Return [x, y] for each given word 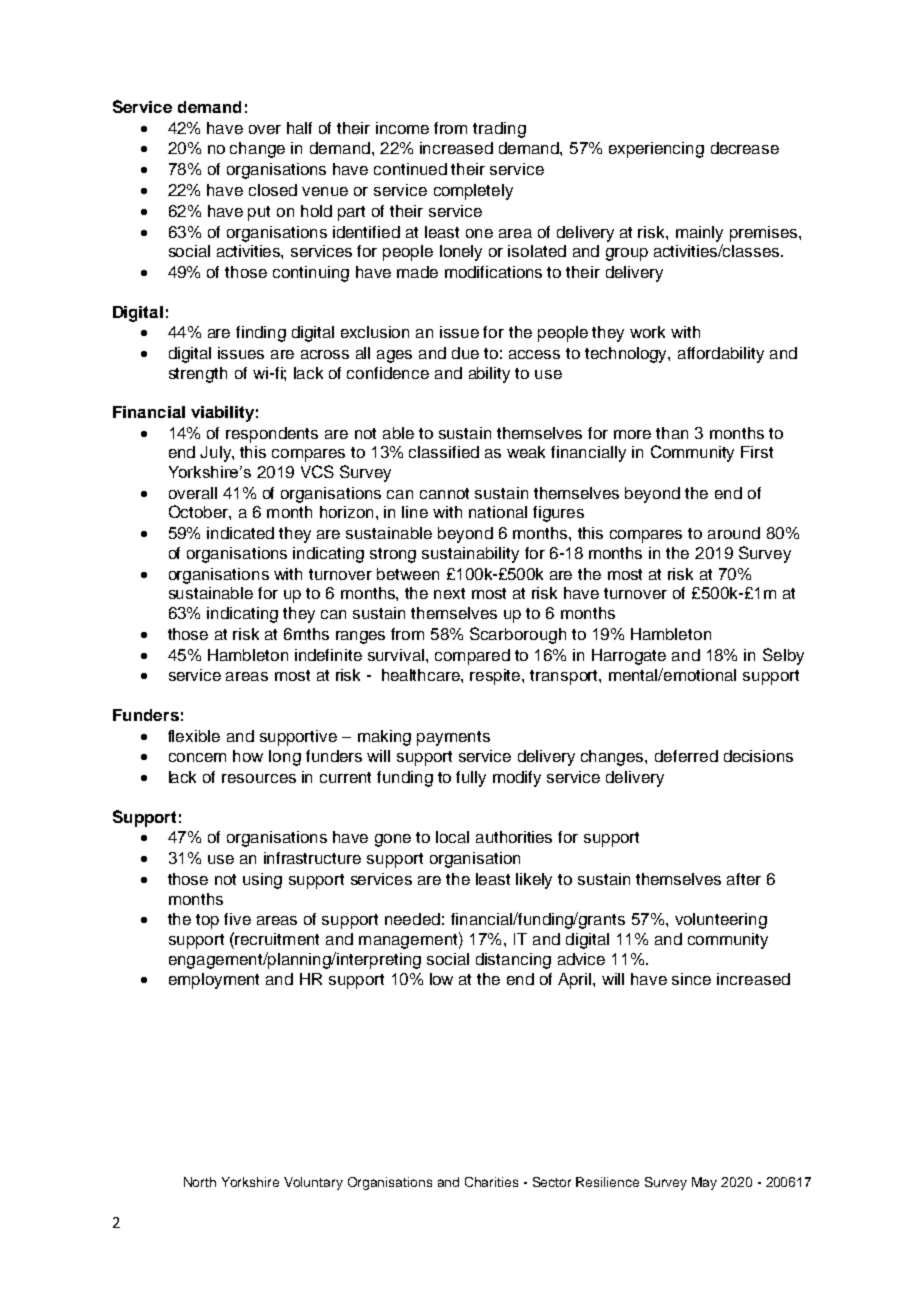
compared [472, 657]
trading [499, 130]
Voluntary [313, 1183]
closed [273, 190]
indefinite [328, 655]
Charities [491, 1182]
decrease [745, 148]
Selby [783, 656]
